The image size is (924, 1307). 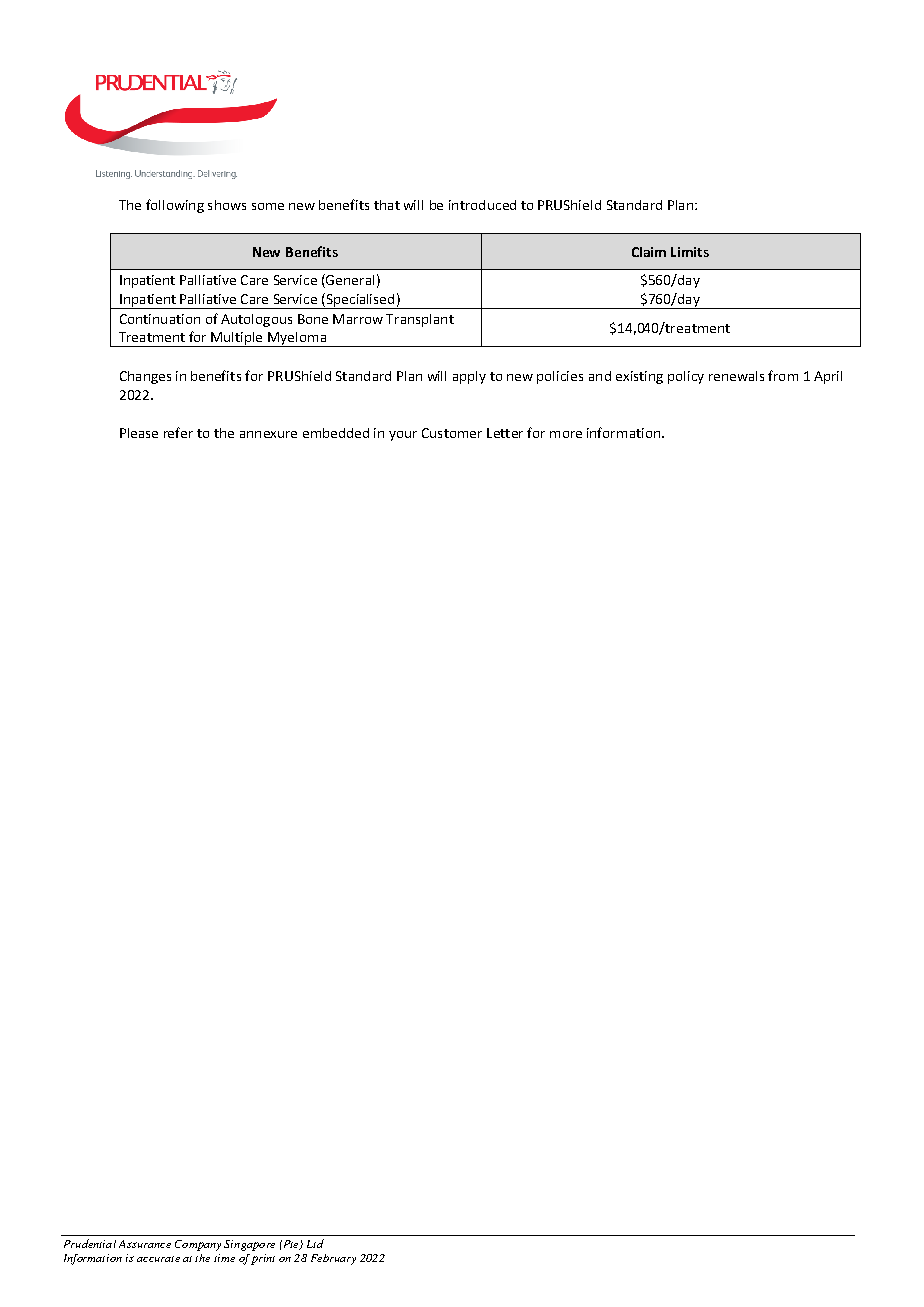 I want to click on Limits, so click(x=690, y=252).
